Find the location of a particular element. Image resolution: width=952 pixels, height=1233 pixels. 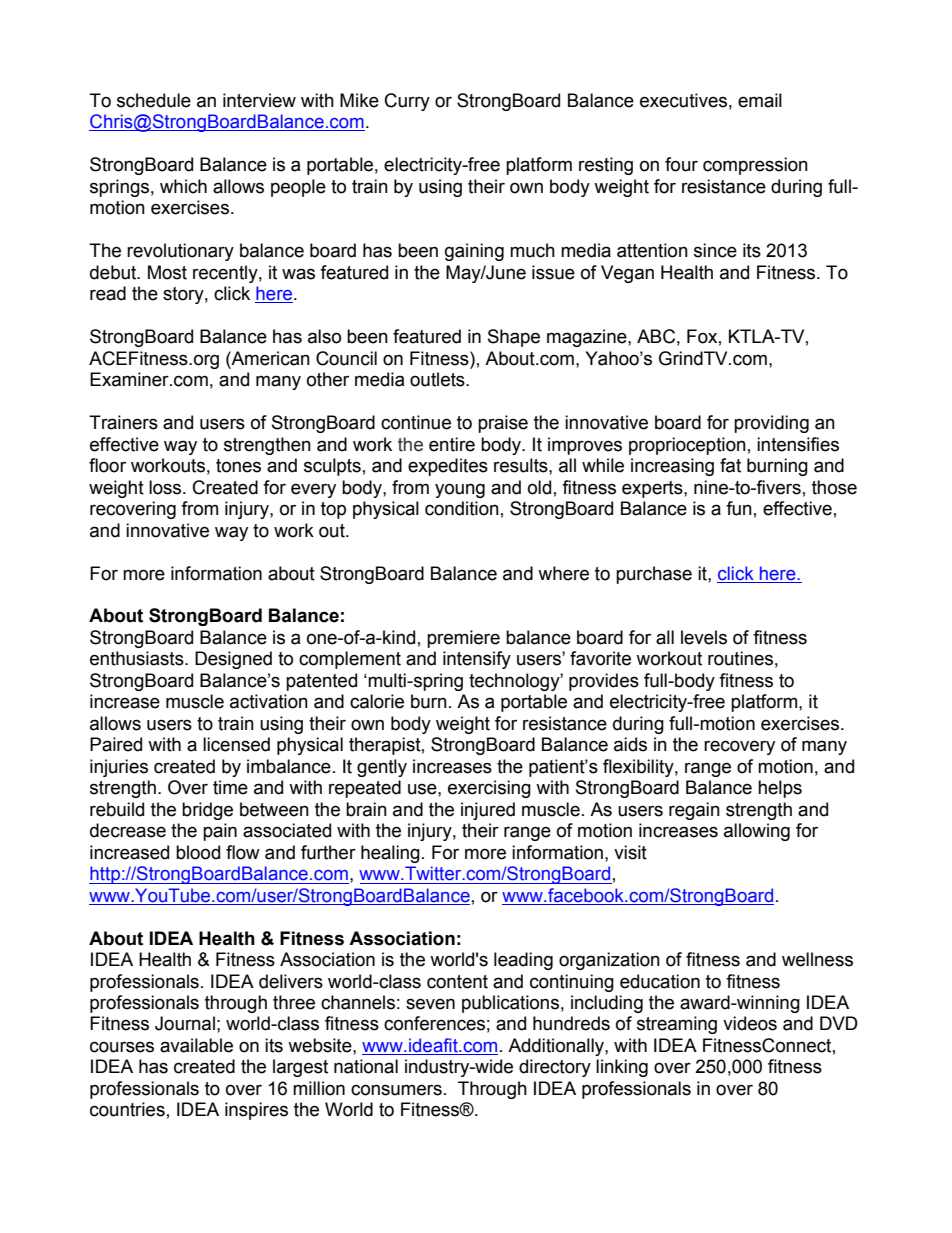

levels is located at coordinates (704, 637).
